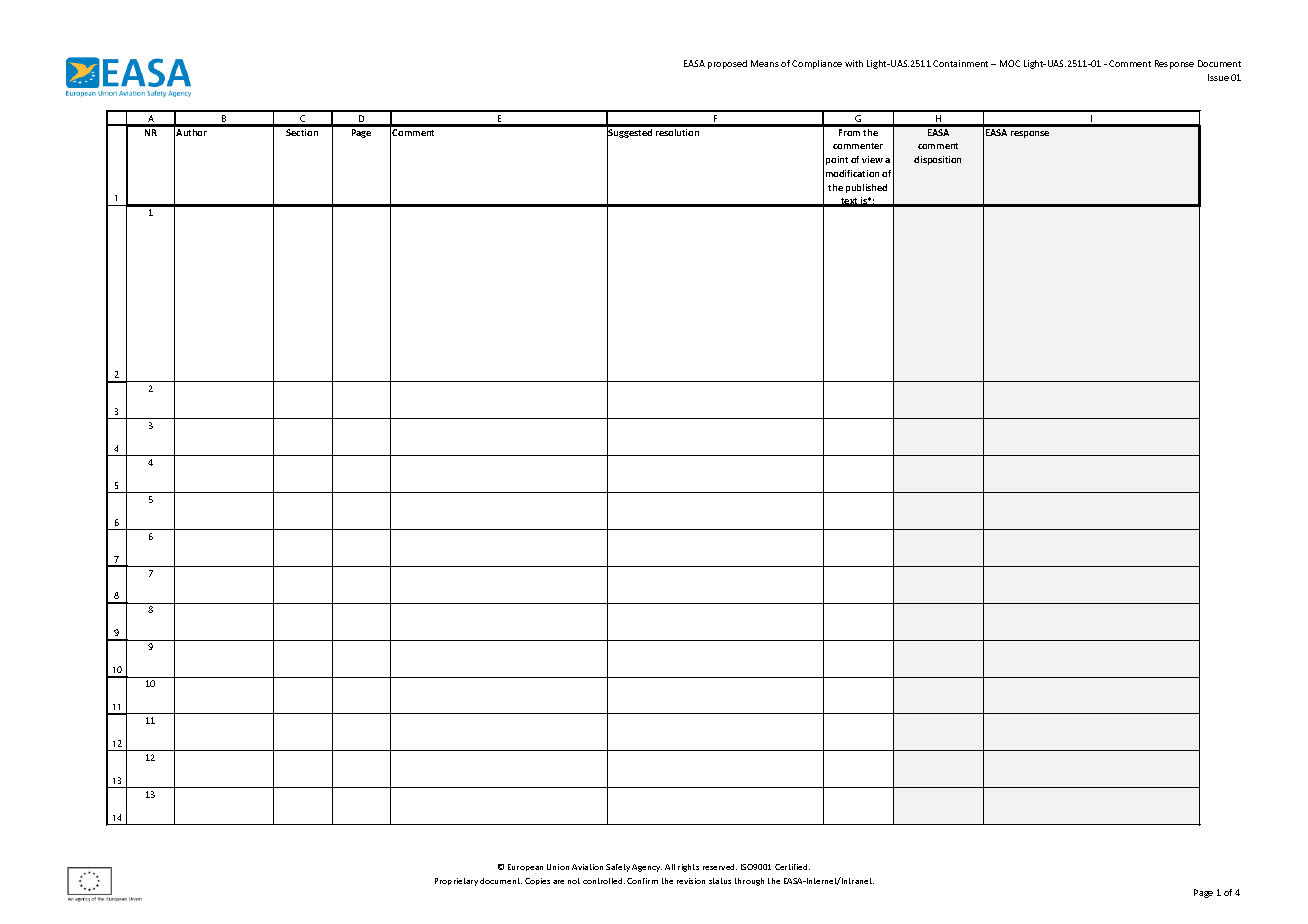 The image size is (1308, 924). What do you see at coordinates (525, 867) in the screenshot?
I see `European` at bounding box center [525, 867].
